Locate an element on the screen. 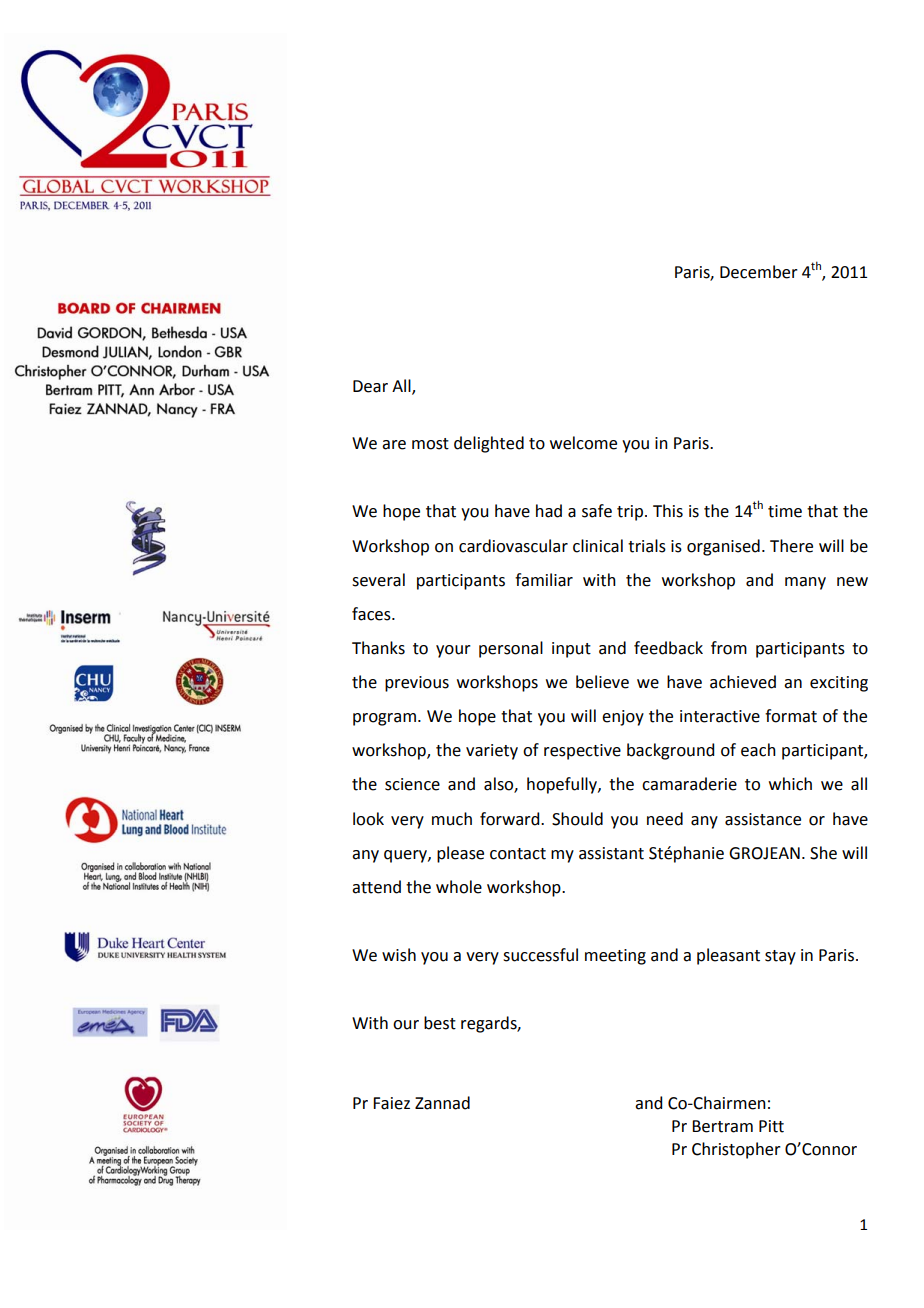  time is located at coordinates (785, 511).
